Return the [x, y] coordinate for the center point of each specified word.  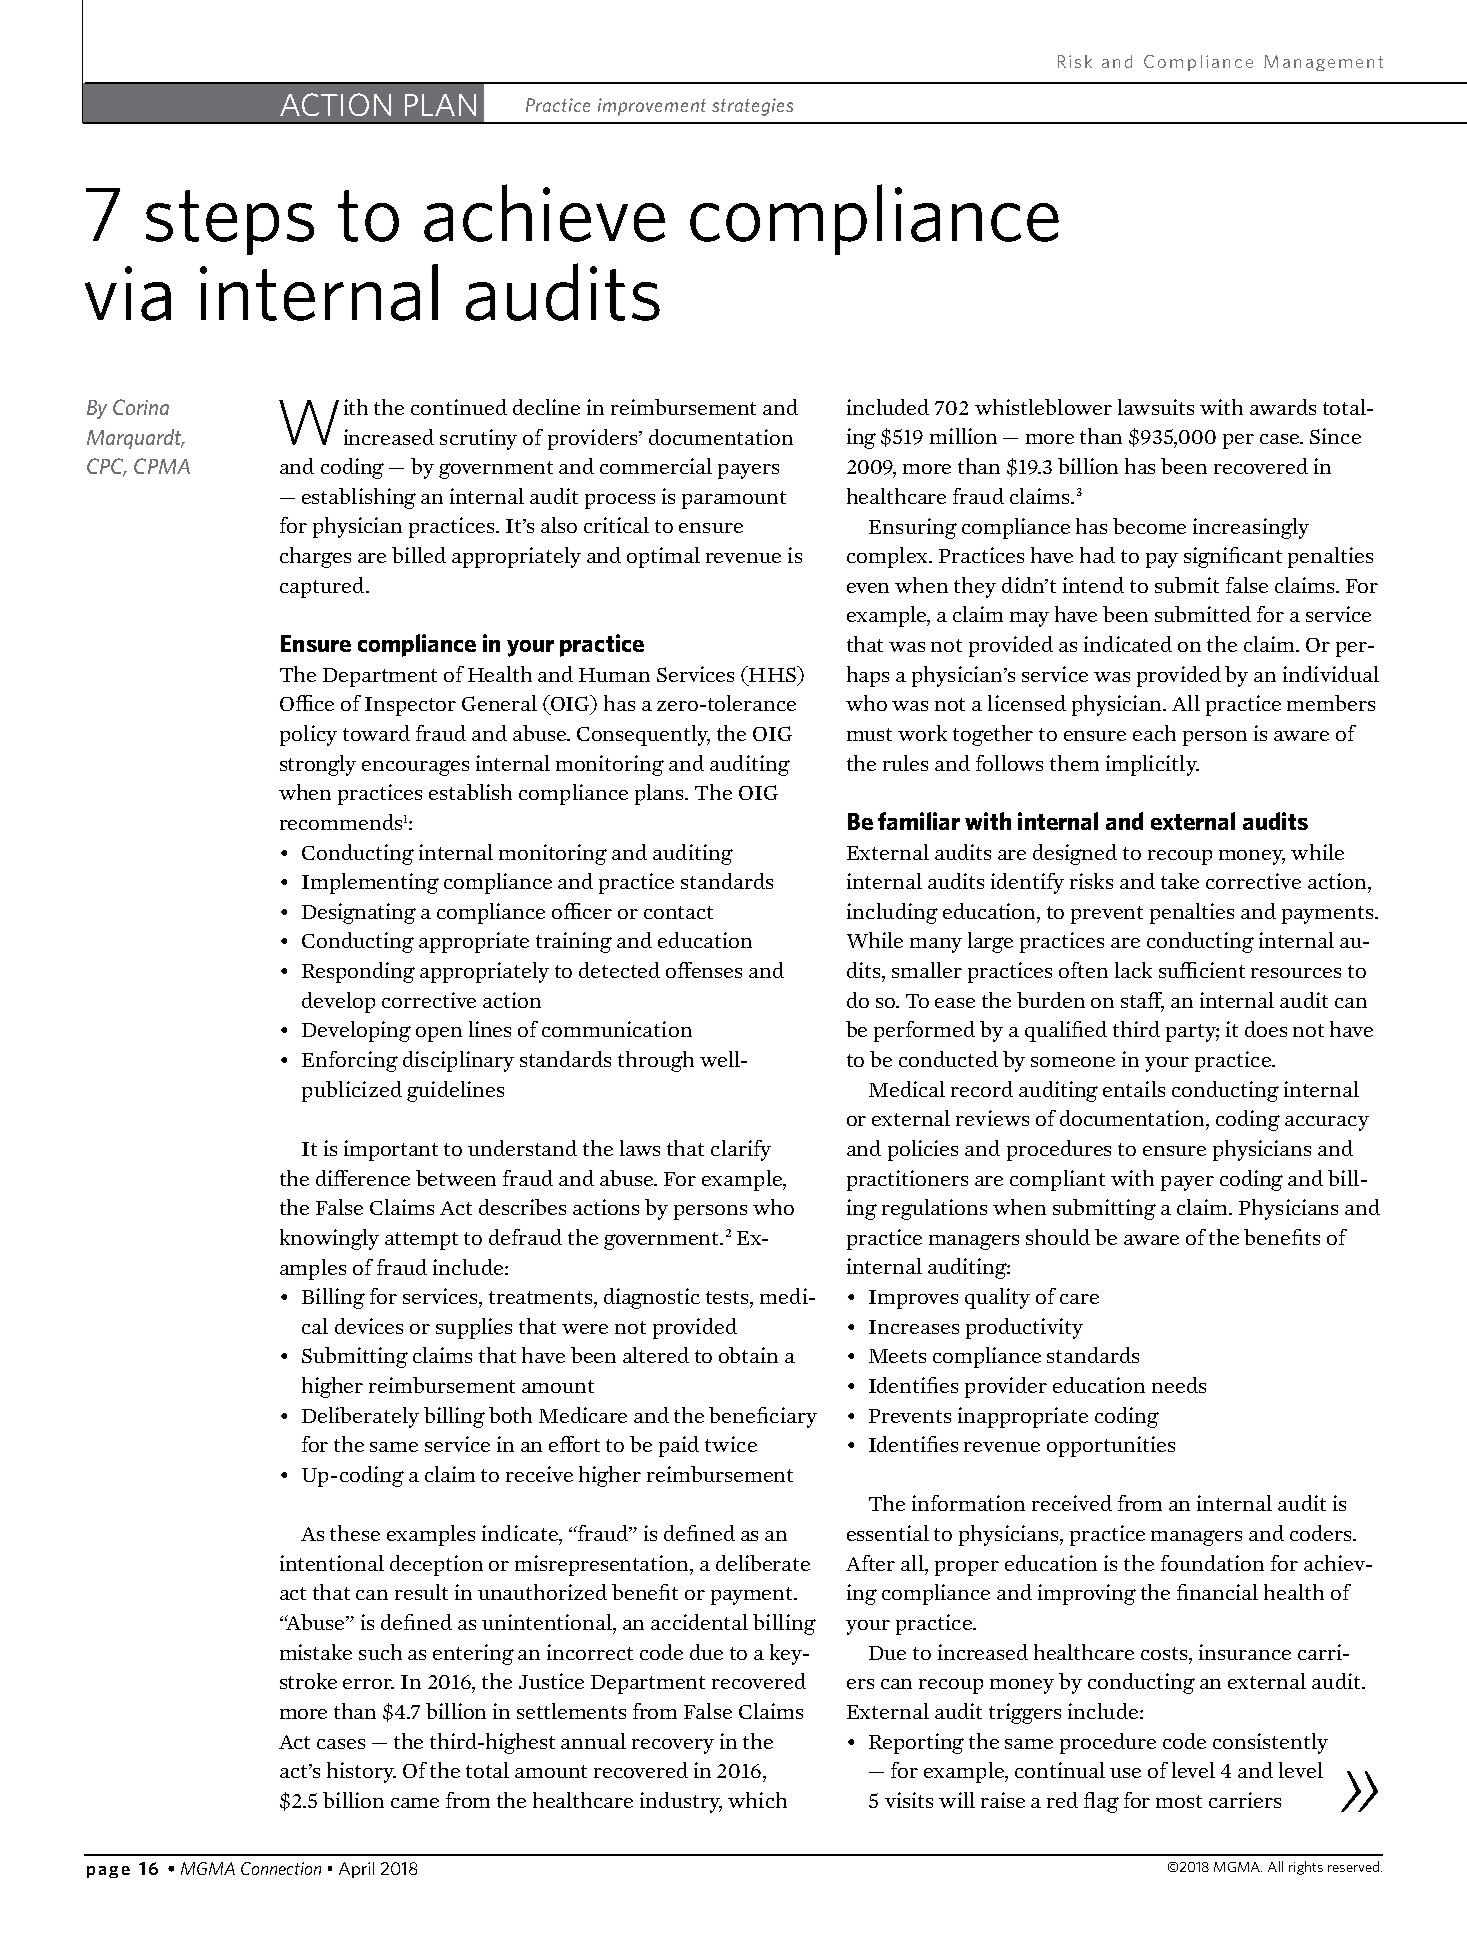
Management [1323, 63]
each [1154, 733]
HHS [772, 674]
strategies [752, 107]
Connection [281, 1868]
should [1058, 1237]
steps [230, 222]
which [757, 1800]
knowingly [329, 1239]
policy [308, 735]
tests [728, 1297]
